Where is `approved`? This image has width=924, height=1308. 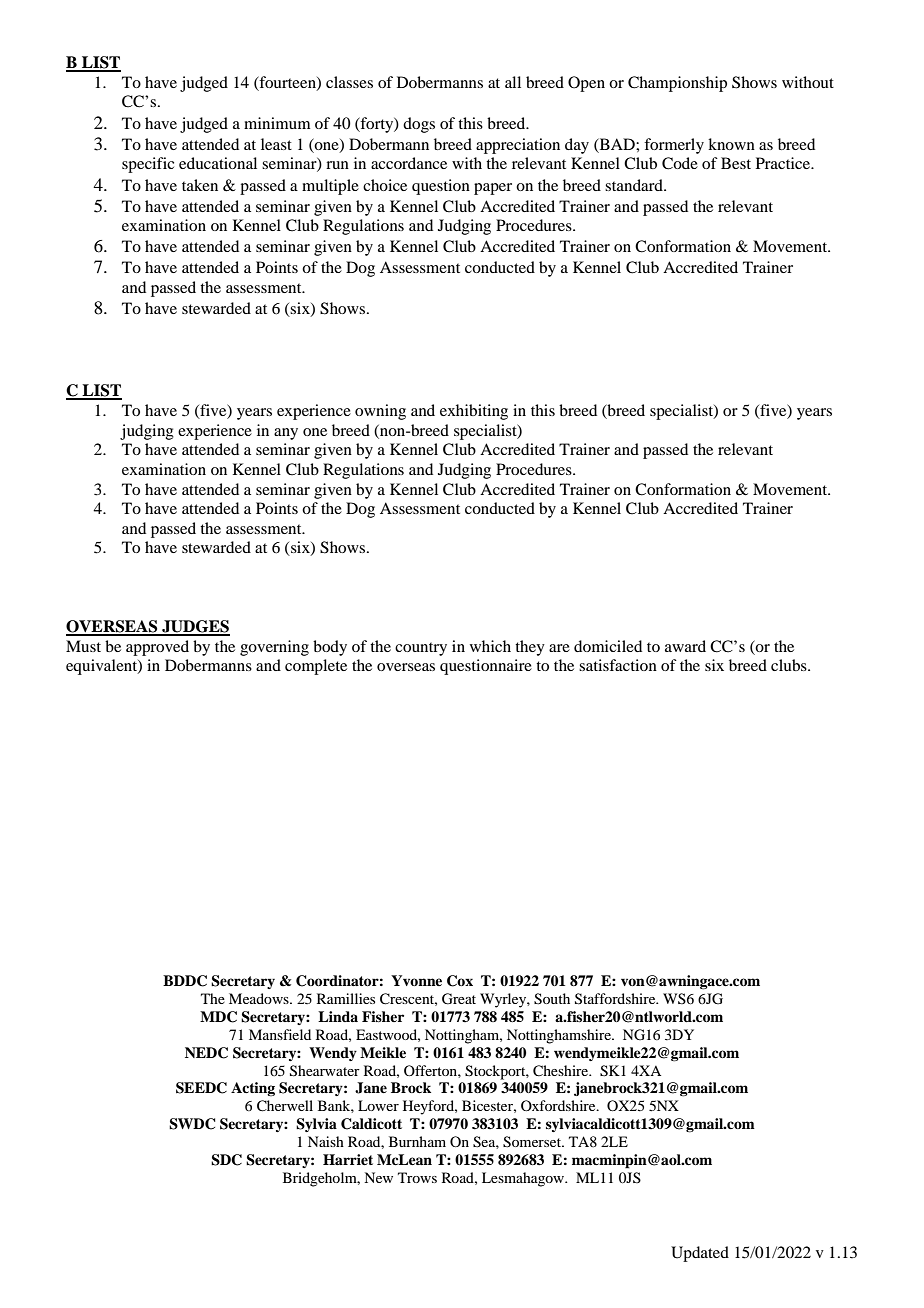
approved is located at coordinates (157, 648).
